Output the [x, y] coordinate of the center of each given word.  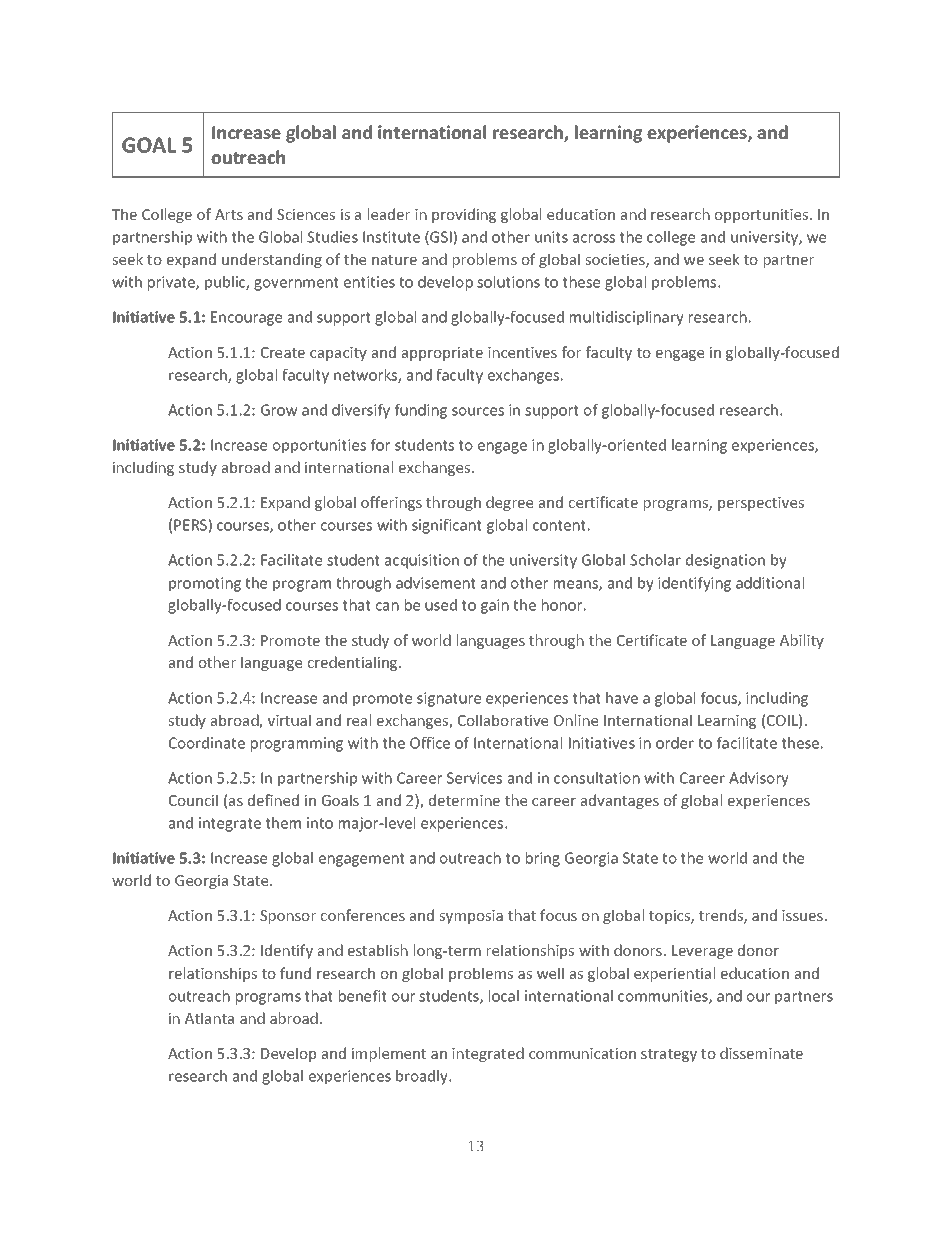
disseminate [761, 1053]
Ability [802, 641]
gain [495, 606]
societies [616, 261]
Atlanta [209, 1018]
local [504, 996]
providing [464, 215]
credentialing [354, 663]
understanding [272, 260]
